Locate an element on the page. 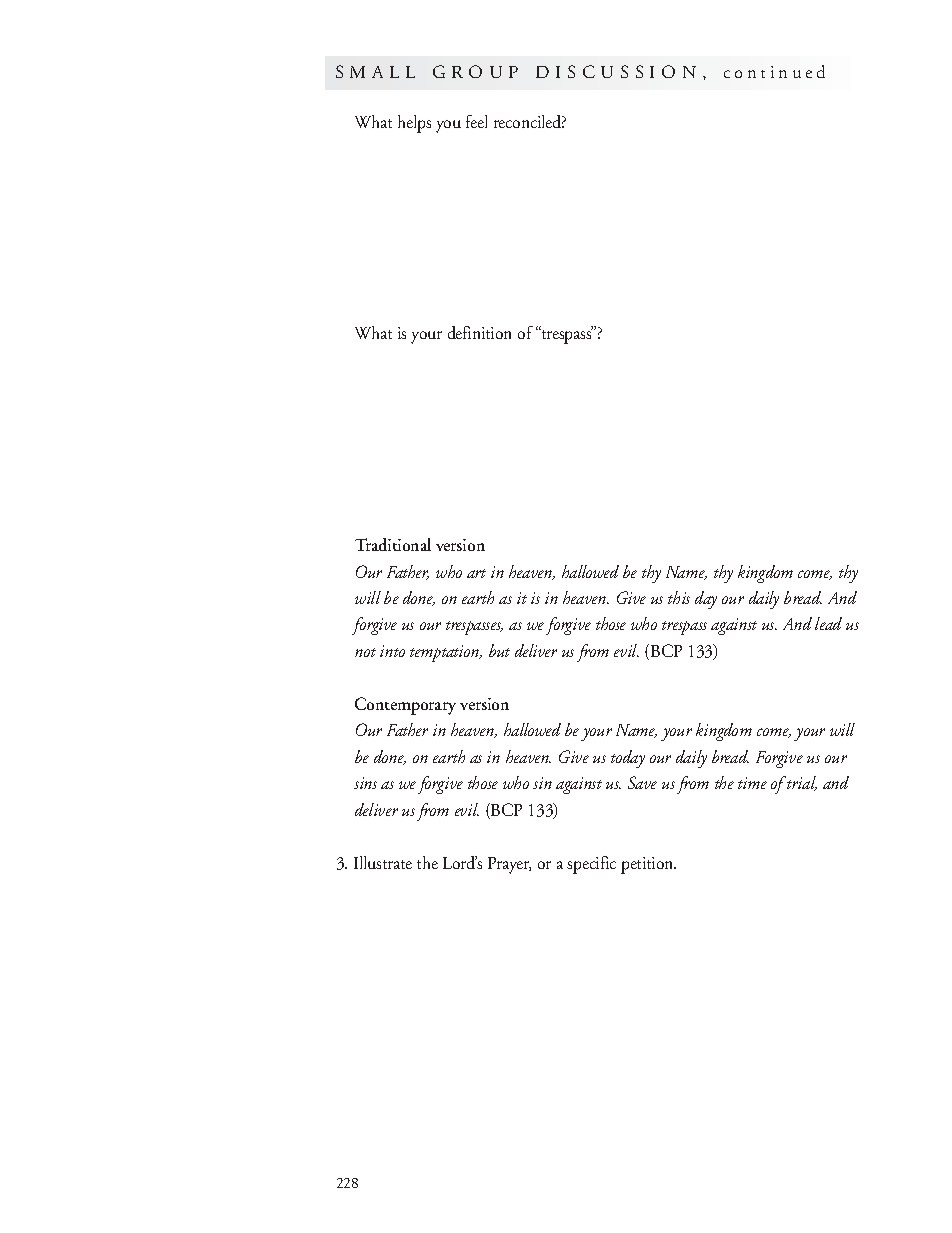  continued is located at coordinates (774, 71).
